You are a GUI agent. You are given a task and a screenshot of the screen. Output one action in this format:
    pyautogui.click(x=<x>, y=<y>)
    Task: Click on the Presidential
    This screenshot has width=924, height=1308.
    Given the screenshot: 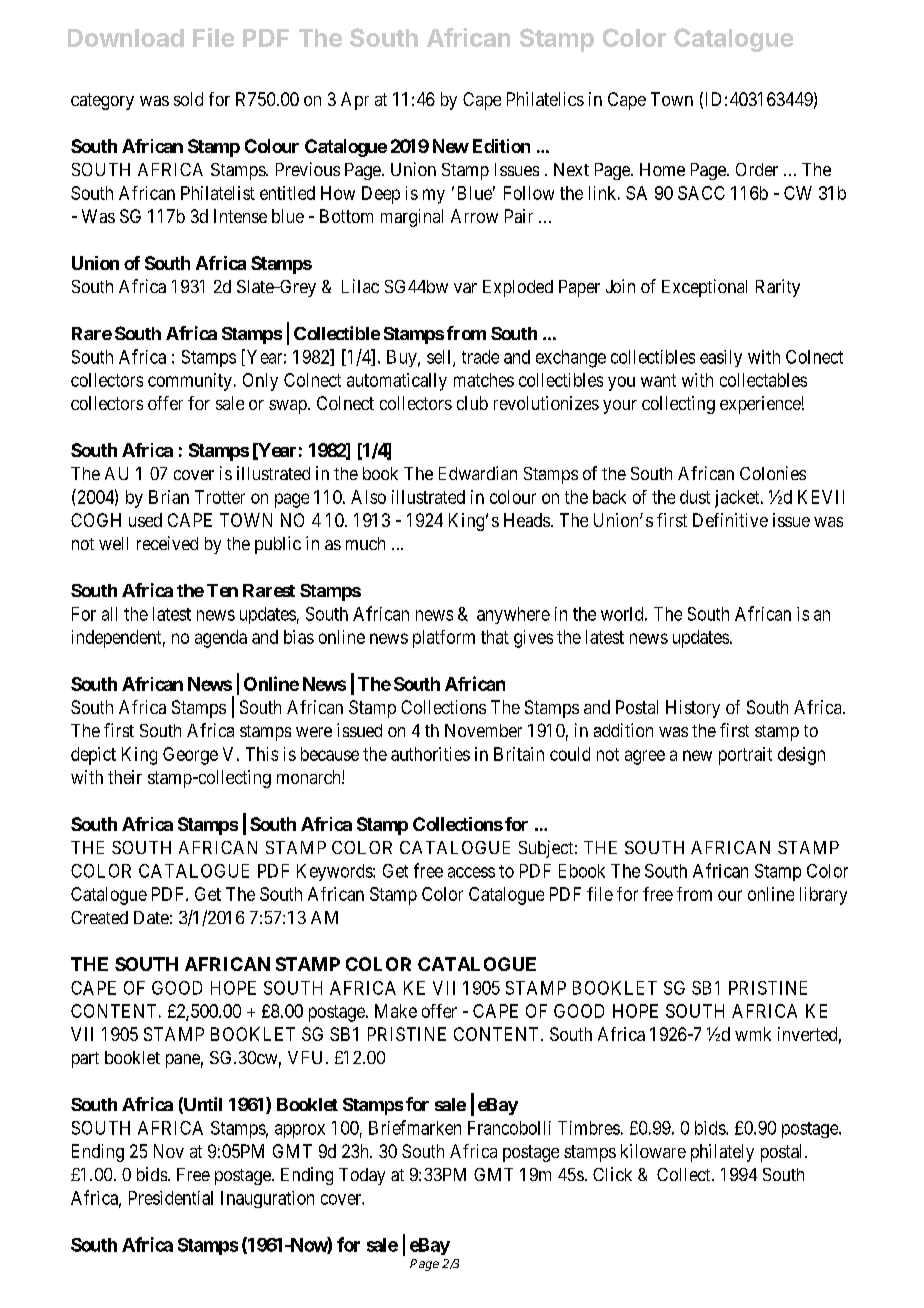 What is the action you would take?
    pyautogui.click(x=171, y=1198)
